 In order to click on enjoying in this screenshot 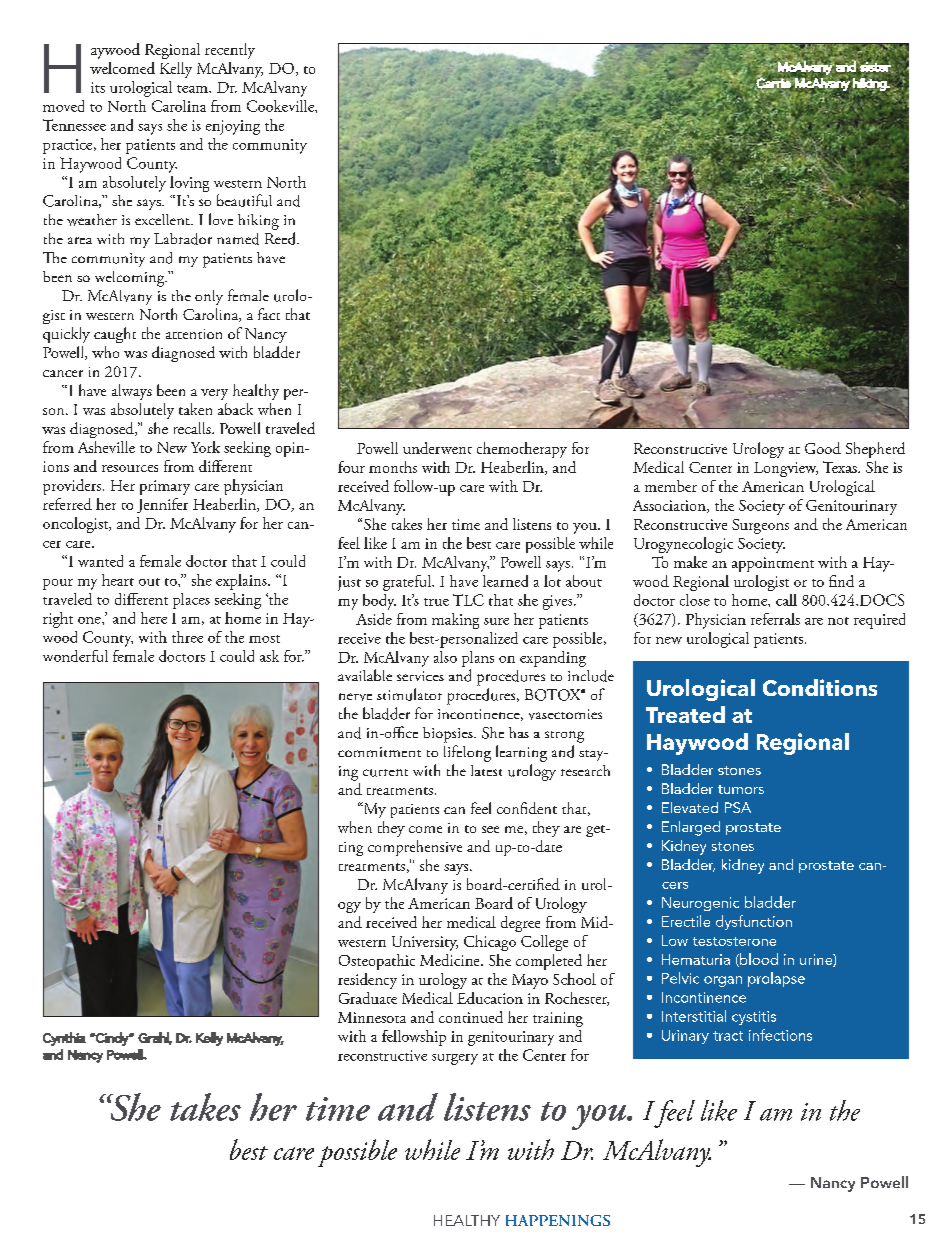, I will do `click(233, 127)`.
